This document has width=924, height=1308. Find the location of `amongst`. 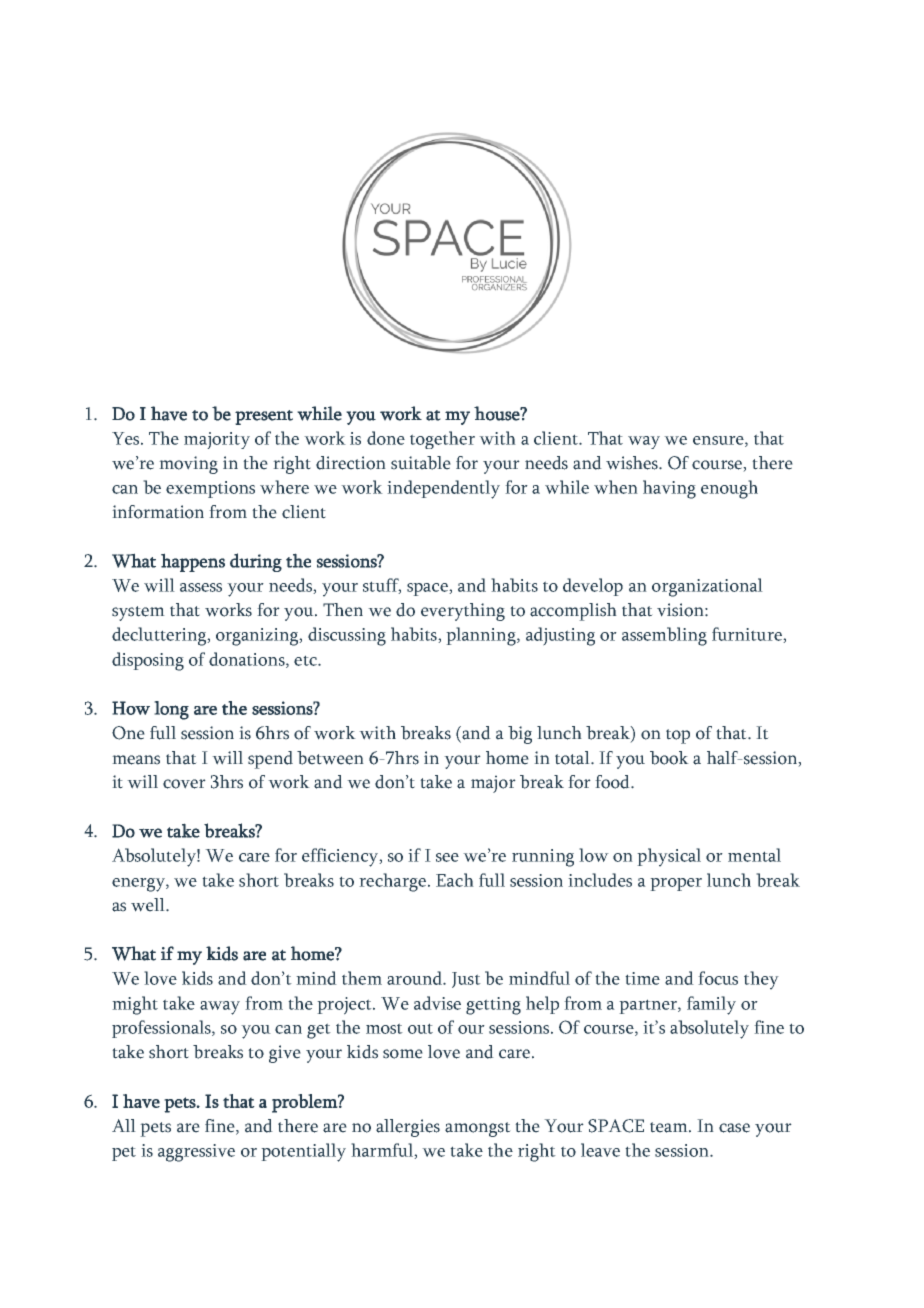

amongst is located at coordinates (478, 1129).
